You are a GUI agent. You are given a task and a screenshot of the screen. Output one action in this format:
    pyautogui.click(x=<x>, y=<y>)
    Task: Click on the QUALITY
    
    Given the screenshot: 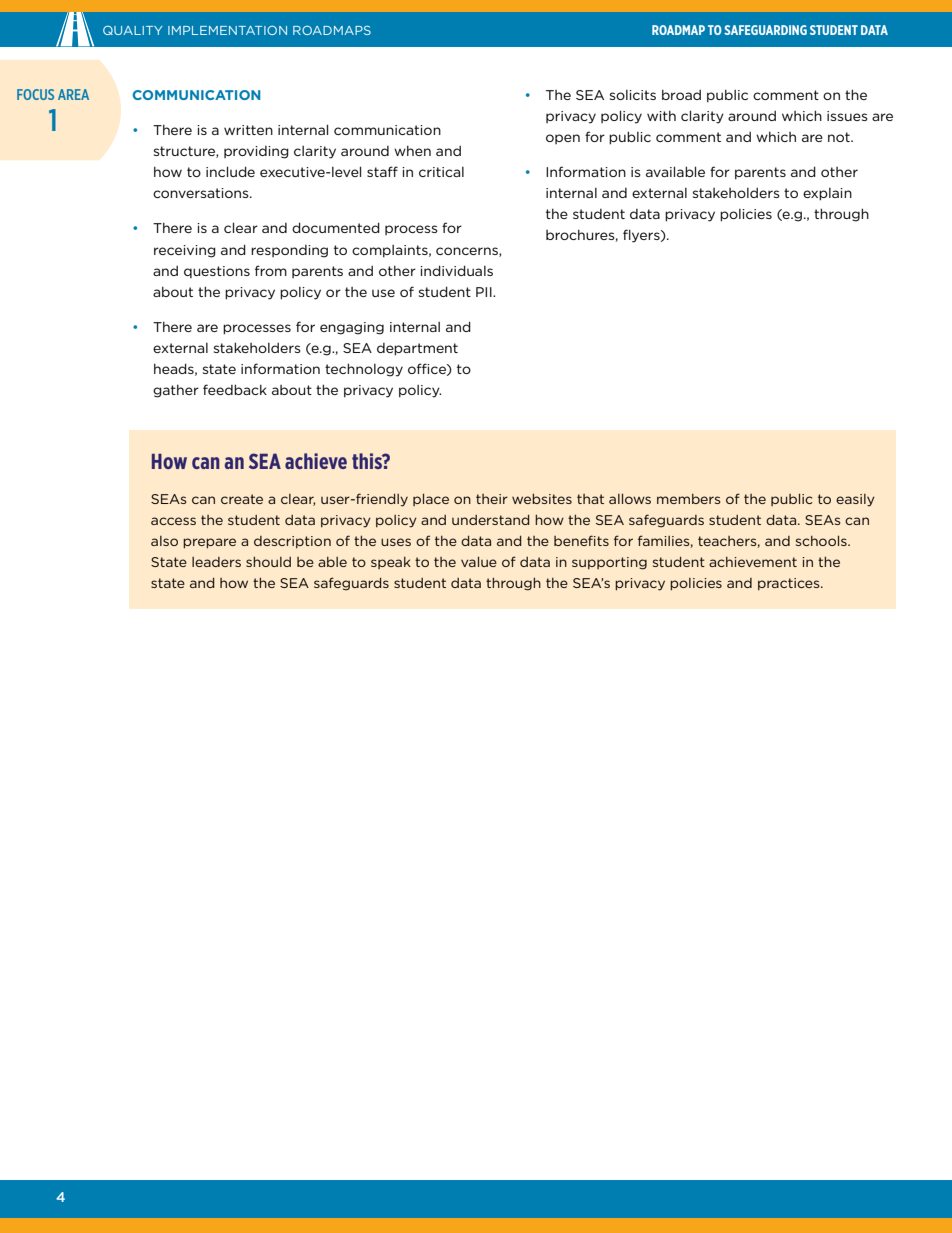 What is the action you would take?
    pyautogui.click(x=132, y=30)
